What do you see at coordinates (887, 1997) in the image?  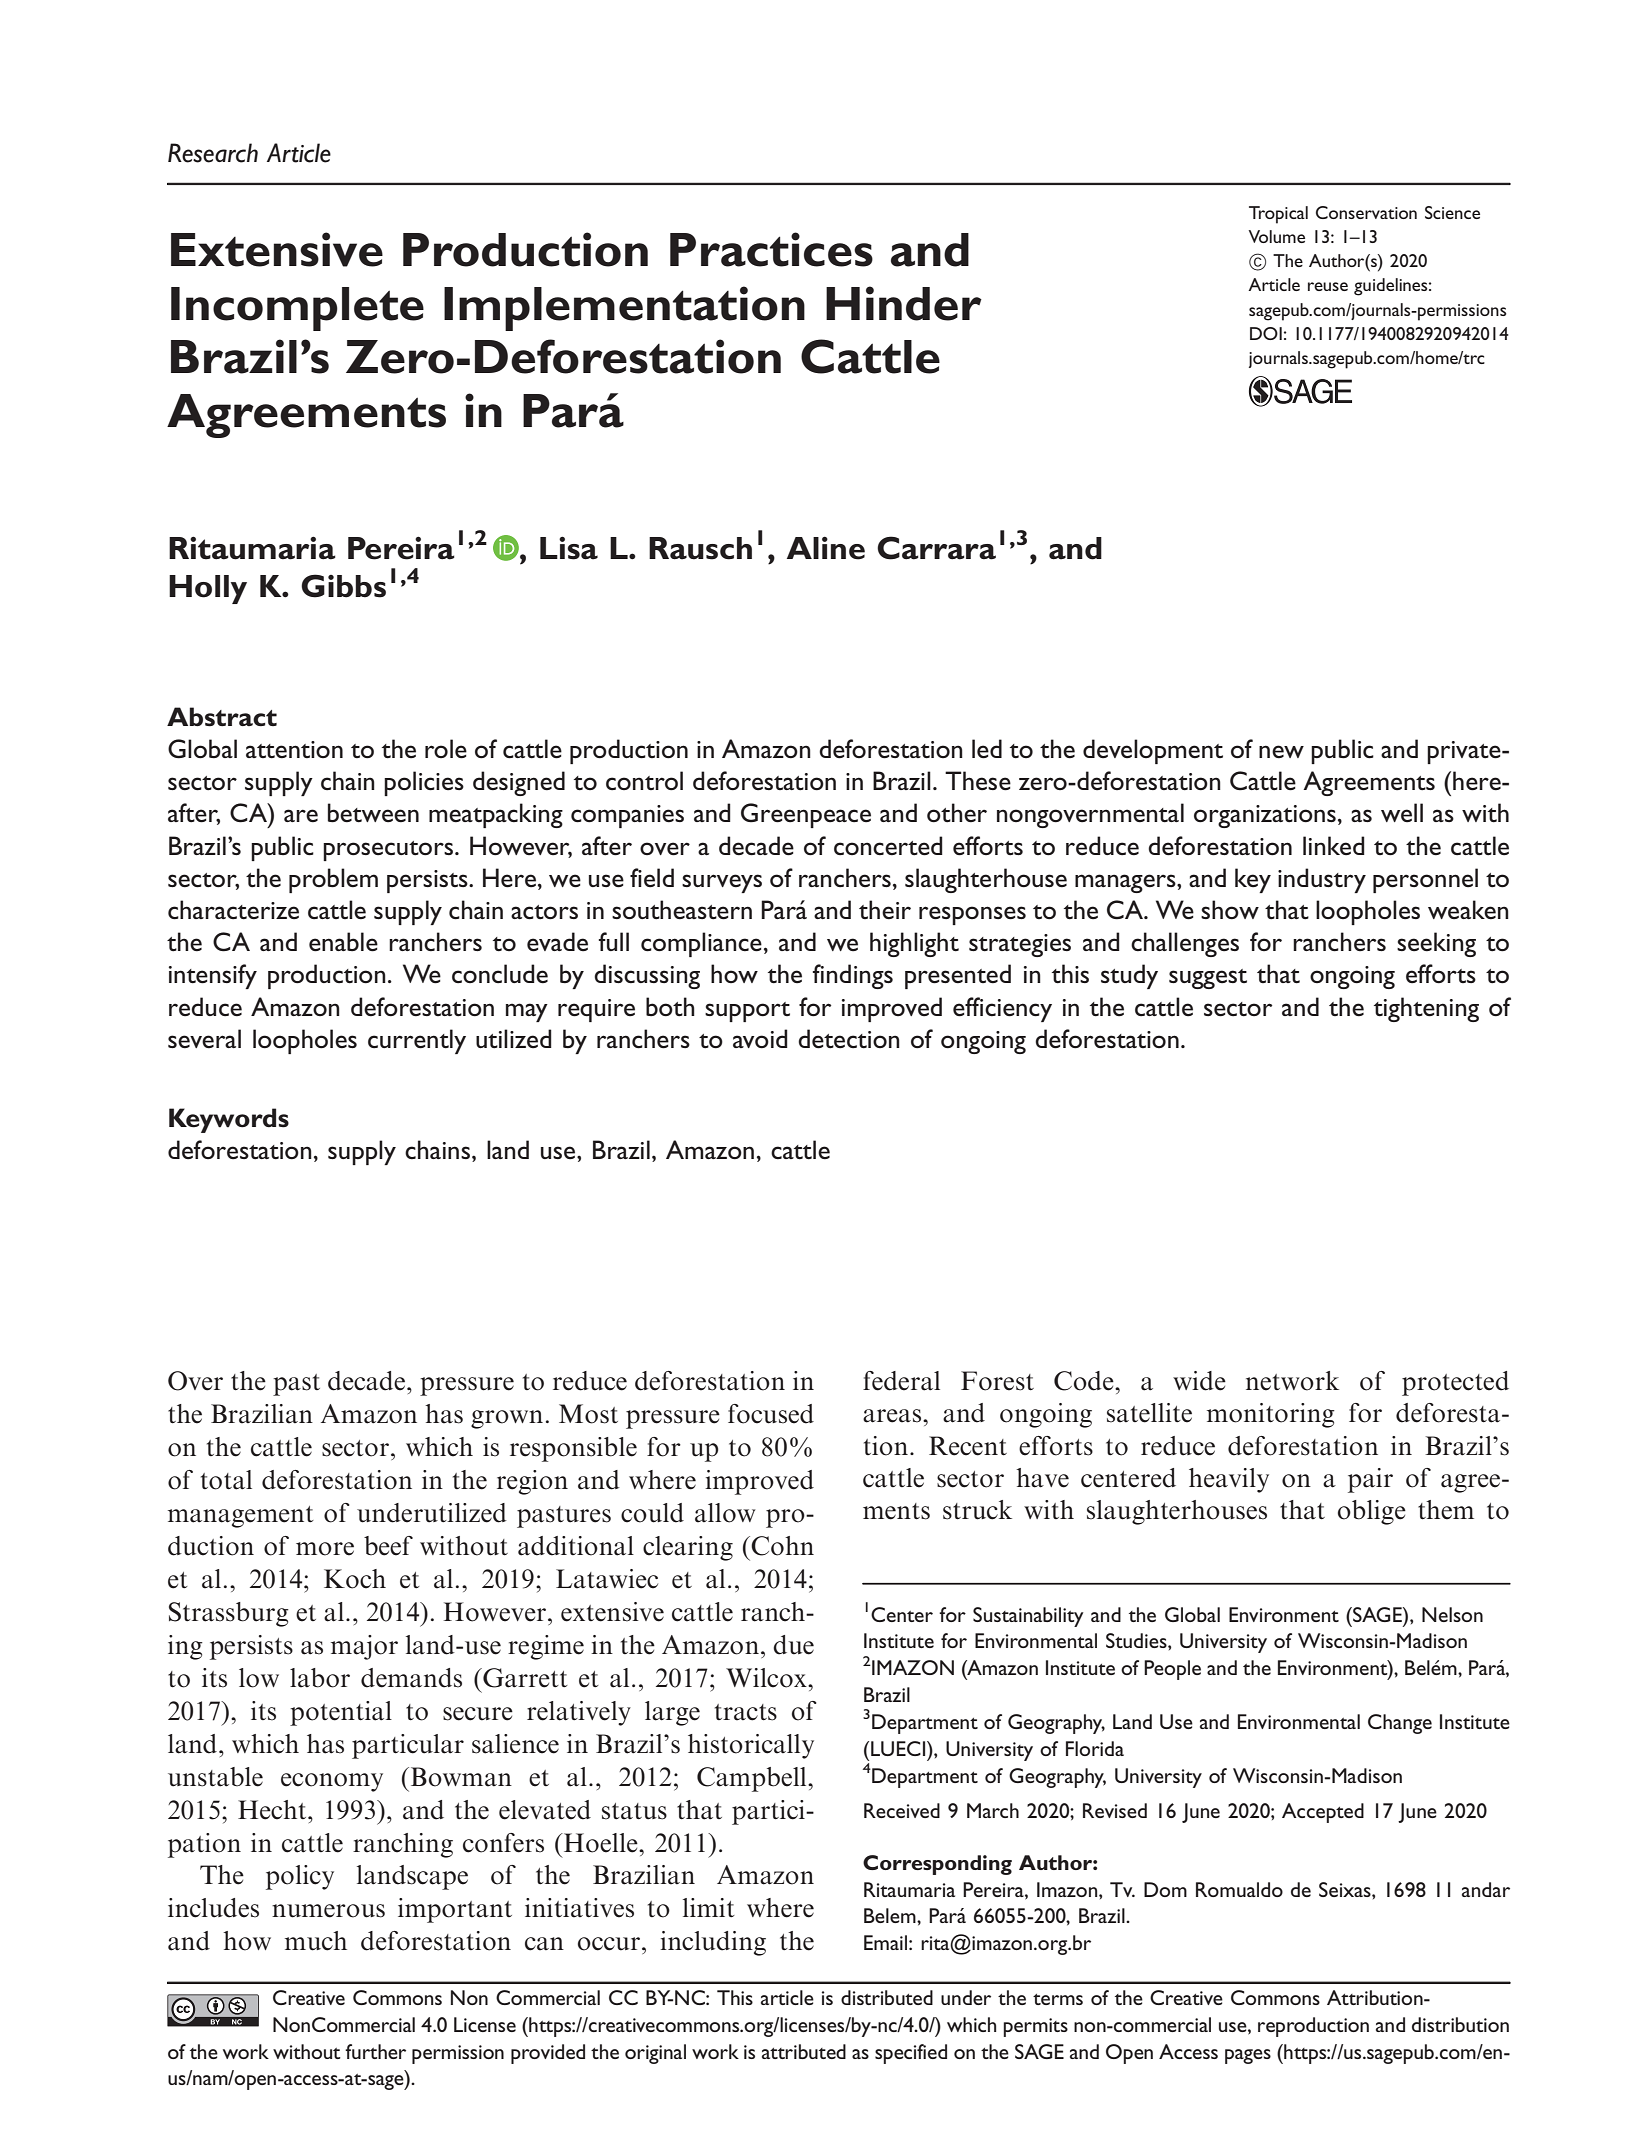 I see `distributed` at bounding box center [887, 1997].
